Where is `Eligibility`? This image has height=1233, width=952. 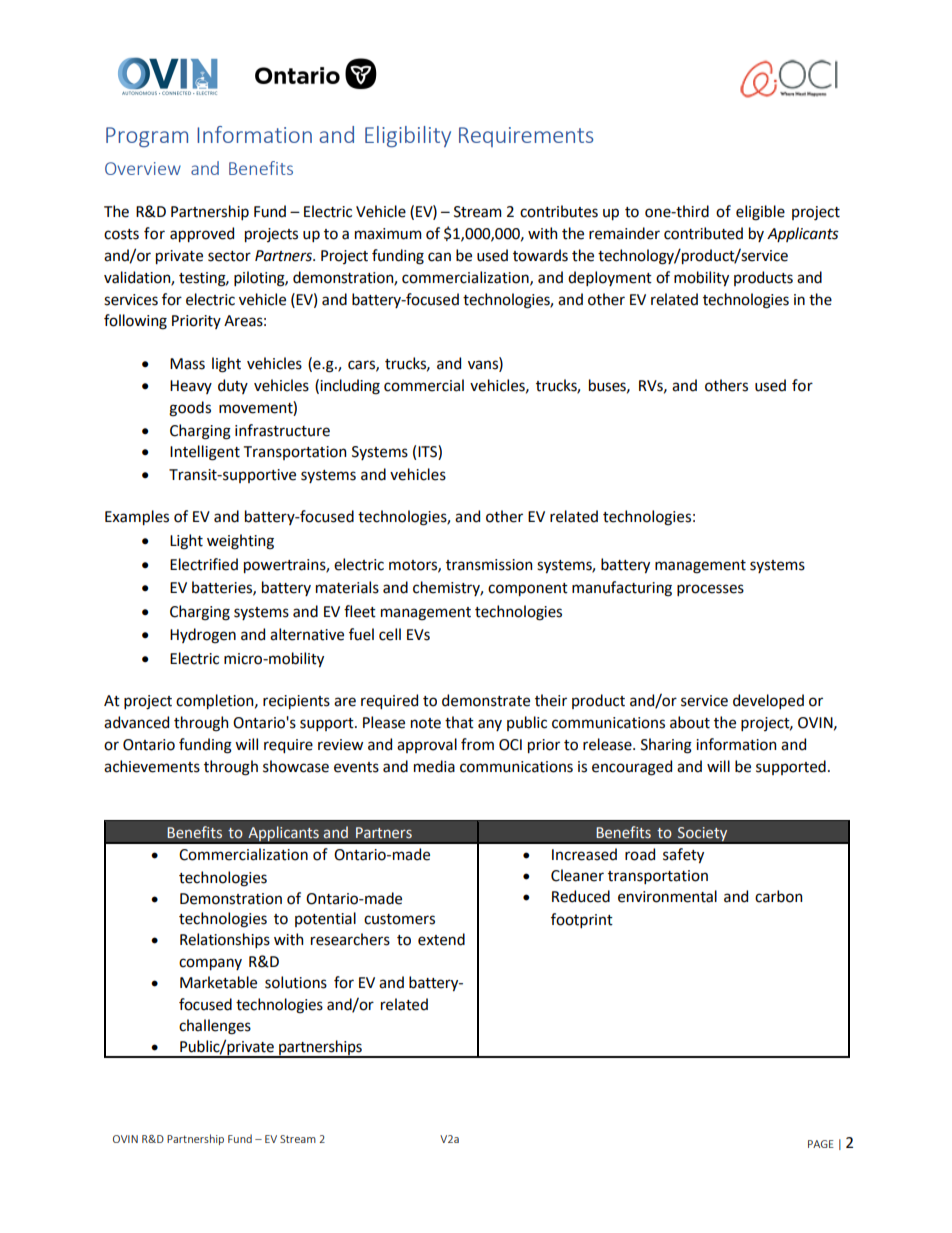 Eligibility is located at coordinates (408, 137).
